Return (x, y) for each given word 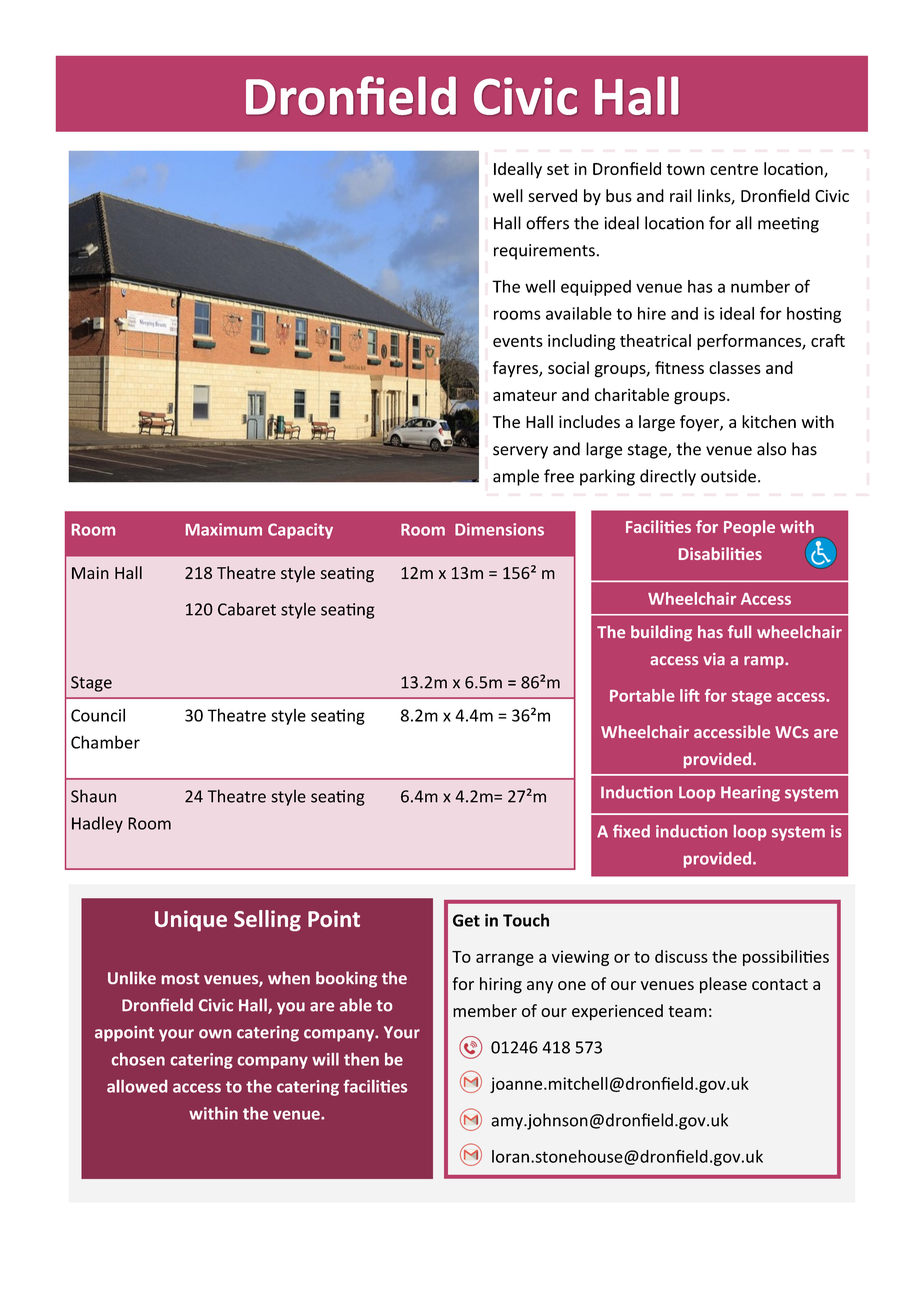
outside (728, 476)
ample (516, 477)
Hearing (750, 794)
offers (547, 223)
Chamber (105, 742)
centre (734, 169)
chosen (138, 1059)
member (485, 1010)
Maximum (224, 529)
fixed (631, 831)
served (552, 195)
